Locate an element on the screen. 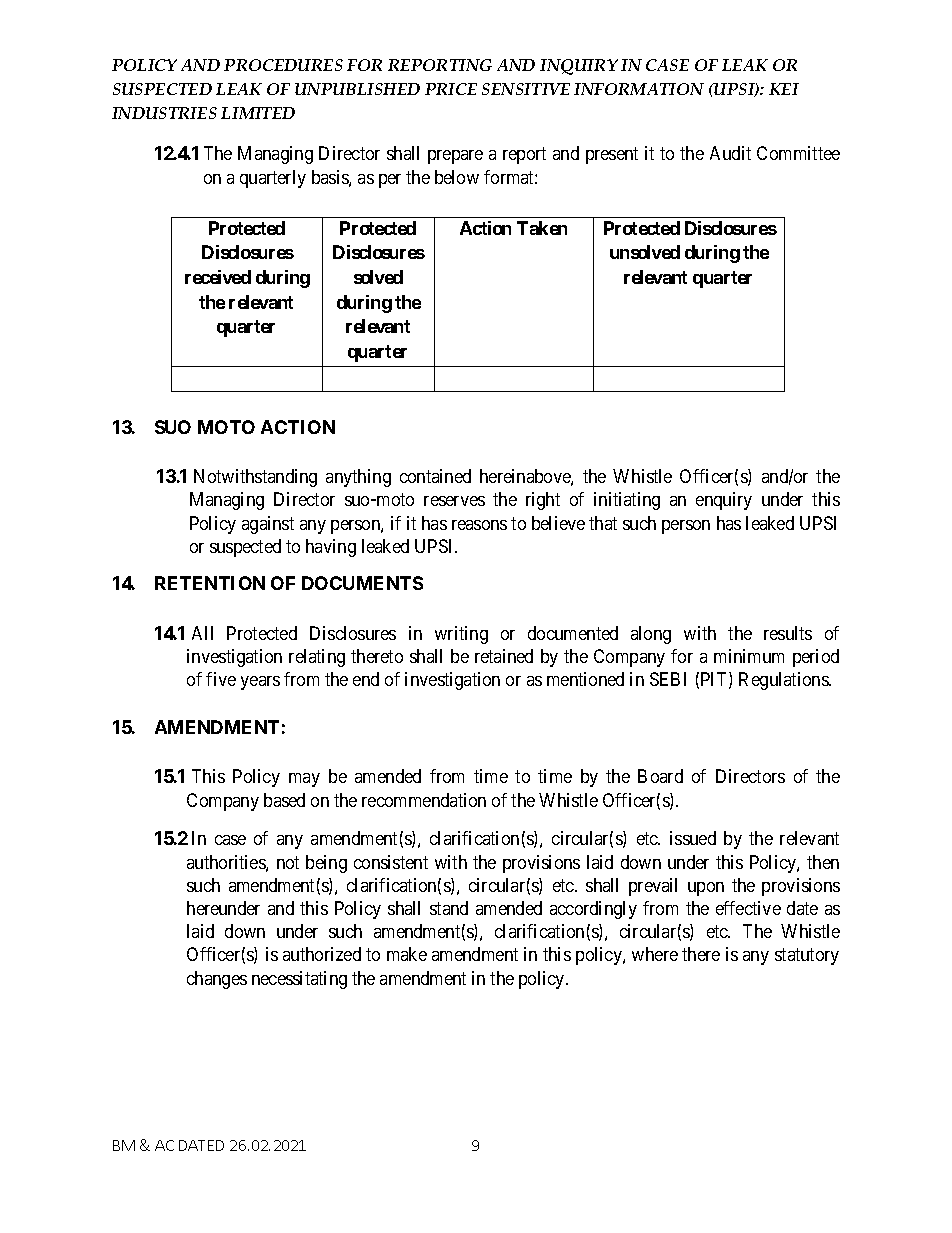 This screenshot has height=1233, width=952. LIMITED is located at coordinates (258, 113).
